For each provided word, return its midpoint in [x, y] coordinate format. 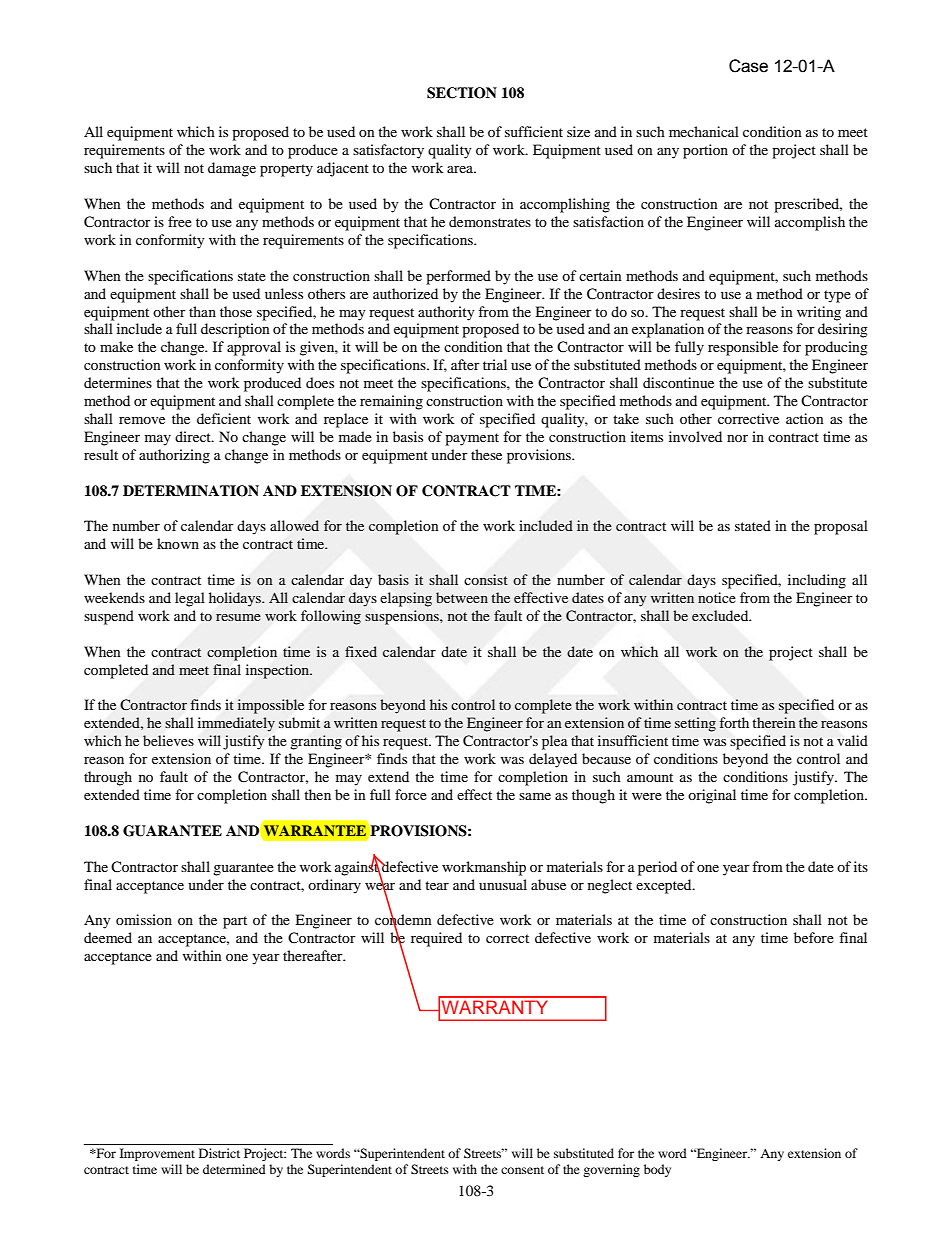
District [219, 1153]
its [861, 866]
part [235, 922]
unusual [503, 884]
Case [748, 66]
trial [495, 364]
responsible [743, 348]
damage [232, 169]
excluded [721, 615]
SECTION [462, 93]
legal [190, 599]
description [235, 330]
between [462, 597]
